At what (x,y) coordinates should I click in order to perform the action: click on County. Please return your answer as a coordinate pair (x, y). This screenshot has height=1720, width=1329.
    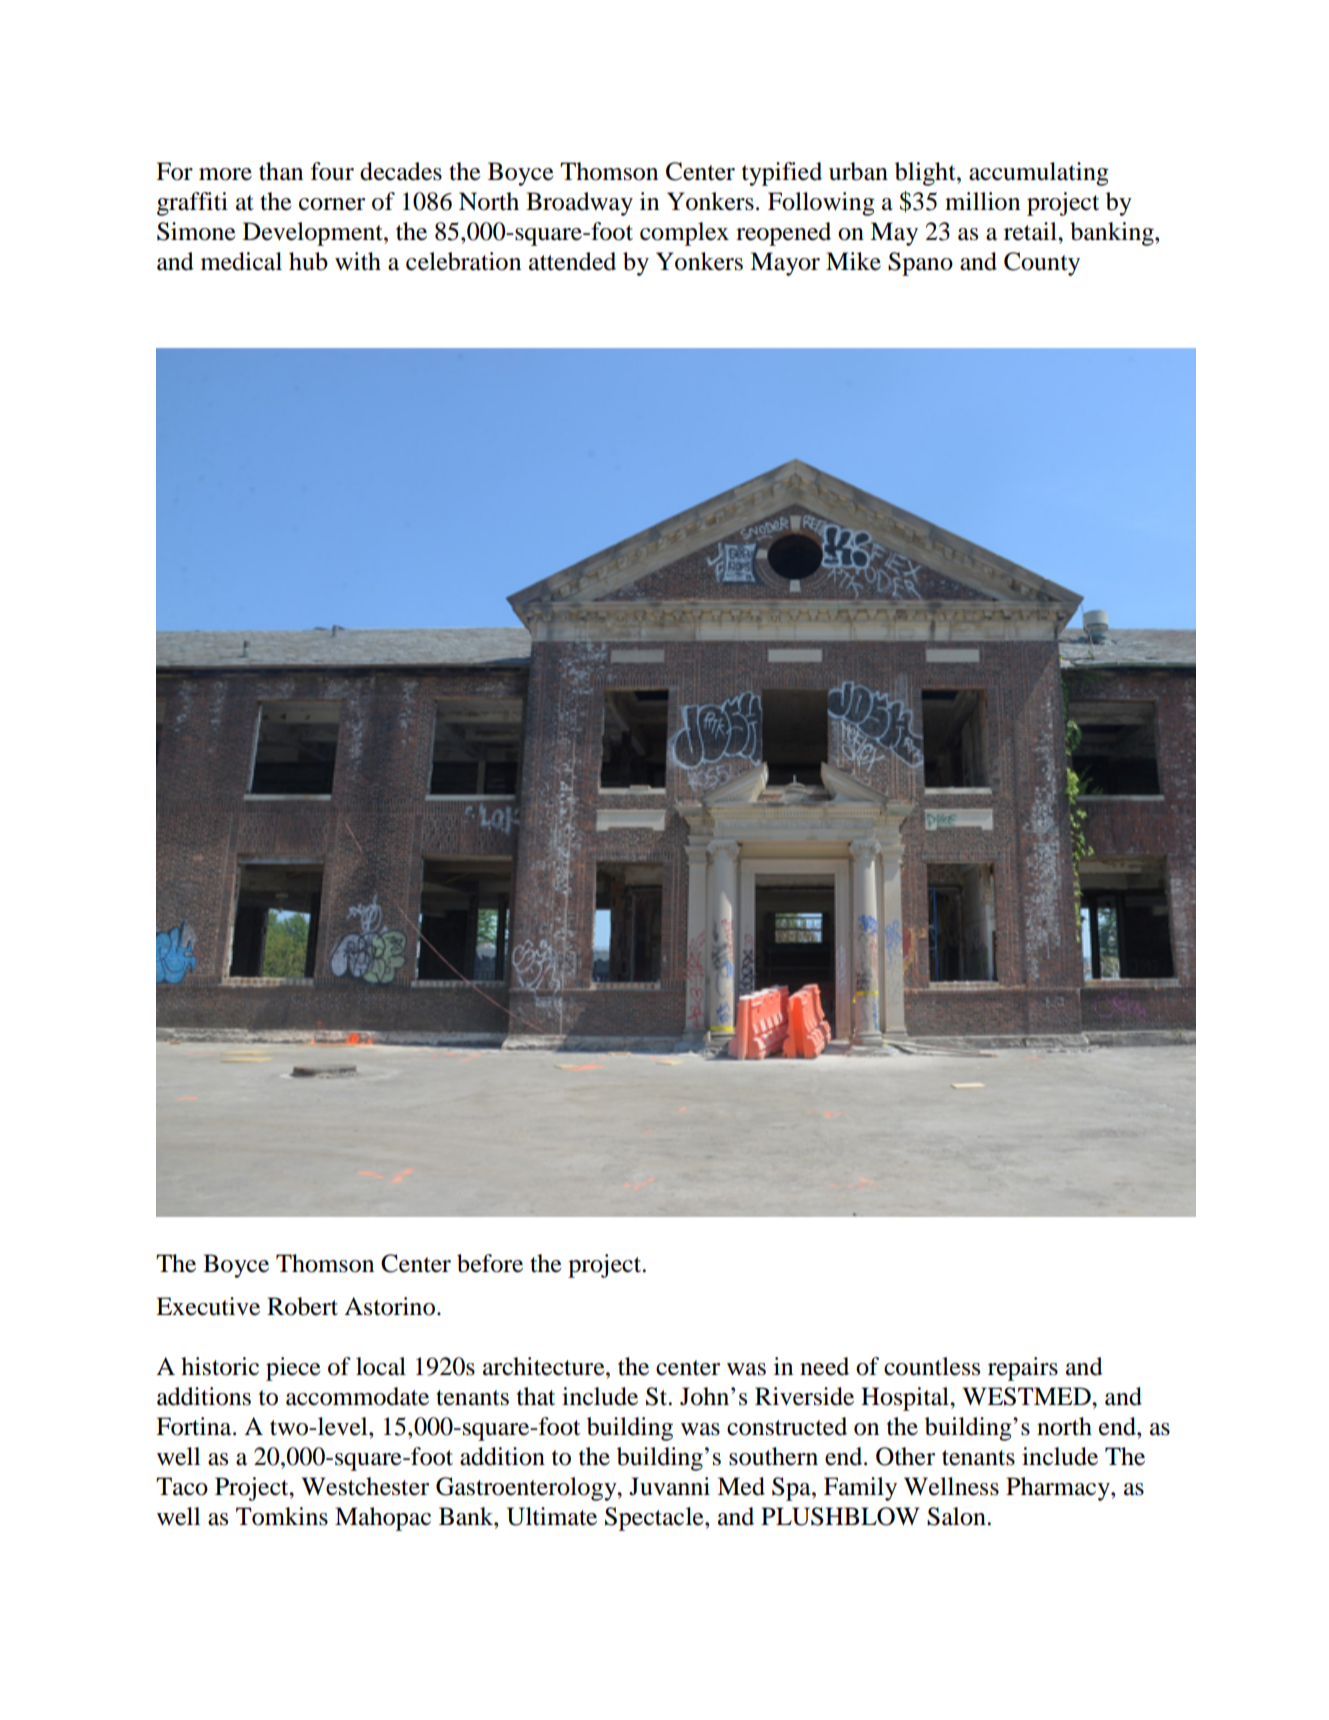
    Looking at the image, I should click on (1042, 264).
